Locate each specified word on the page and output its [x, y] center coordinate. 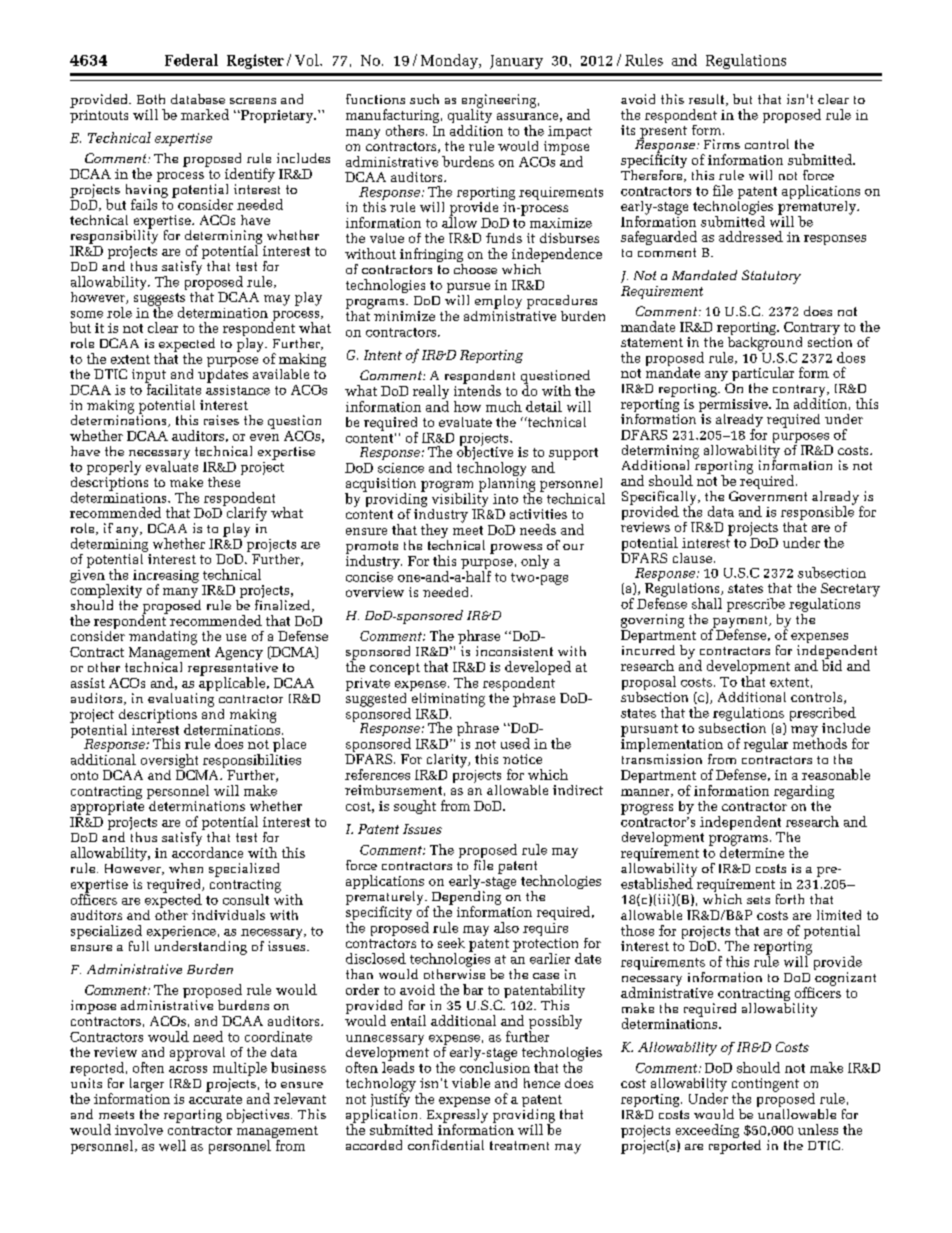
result [708, 100]
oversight [169, 761]
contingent [765, 1086]
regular [766, 745]
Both [151, 99]
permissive [734, 405]
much [504, 406]
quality [470, 116]
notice [522, 759]
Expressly [457, 1115]
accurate [215, 1099]
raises [221, 420]
